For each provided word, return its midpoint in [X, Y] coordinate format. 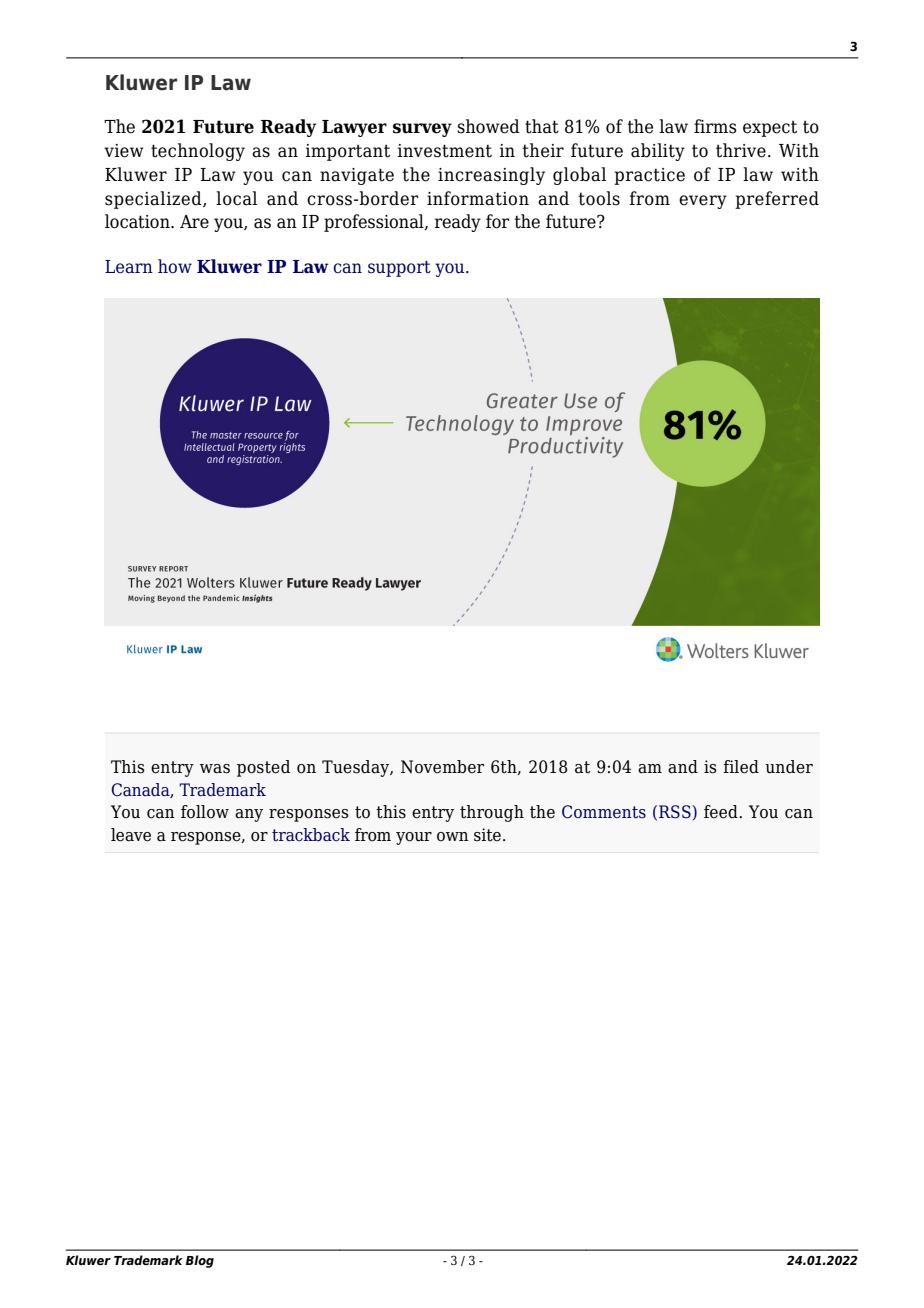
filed [741, 767]
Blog [200, 1261]
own [453, 837]
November [442, 767]
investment [445, 151]
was [215, 769]
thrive [741, 150]
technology [198, 152]
